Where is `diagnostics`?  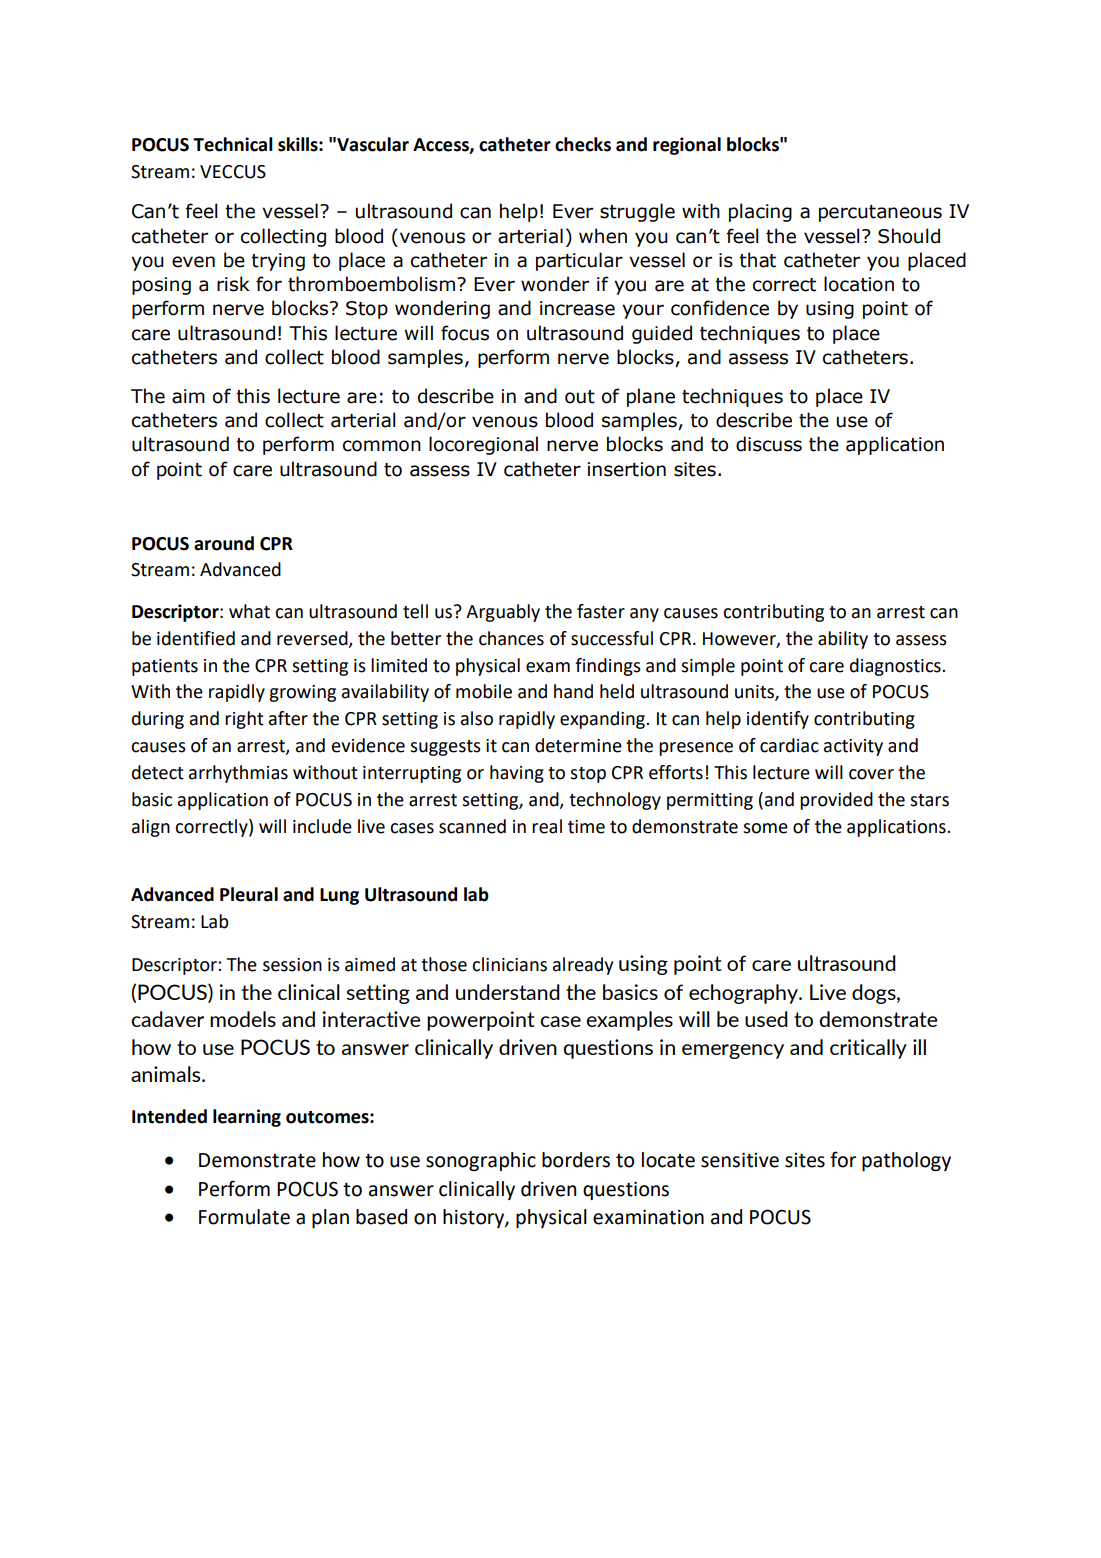 diagnostics is located at coordinates (896, 667).
